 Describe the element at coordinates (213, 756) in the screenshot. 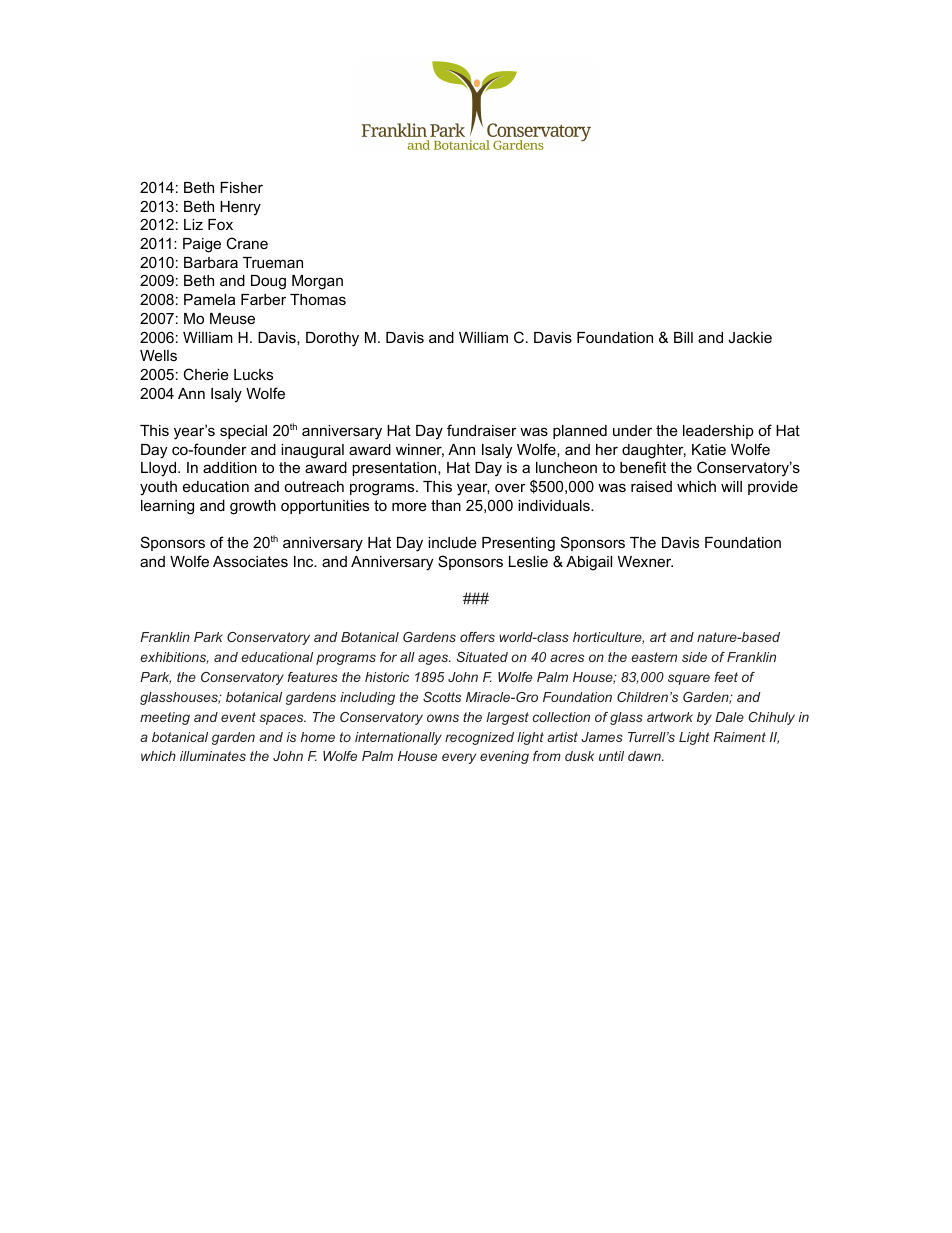

I see `illuminates` at that location.
